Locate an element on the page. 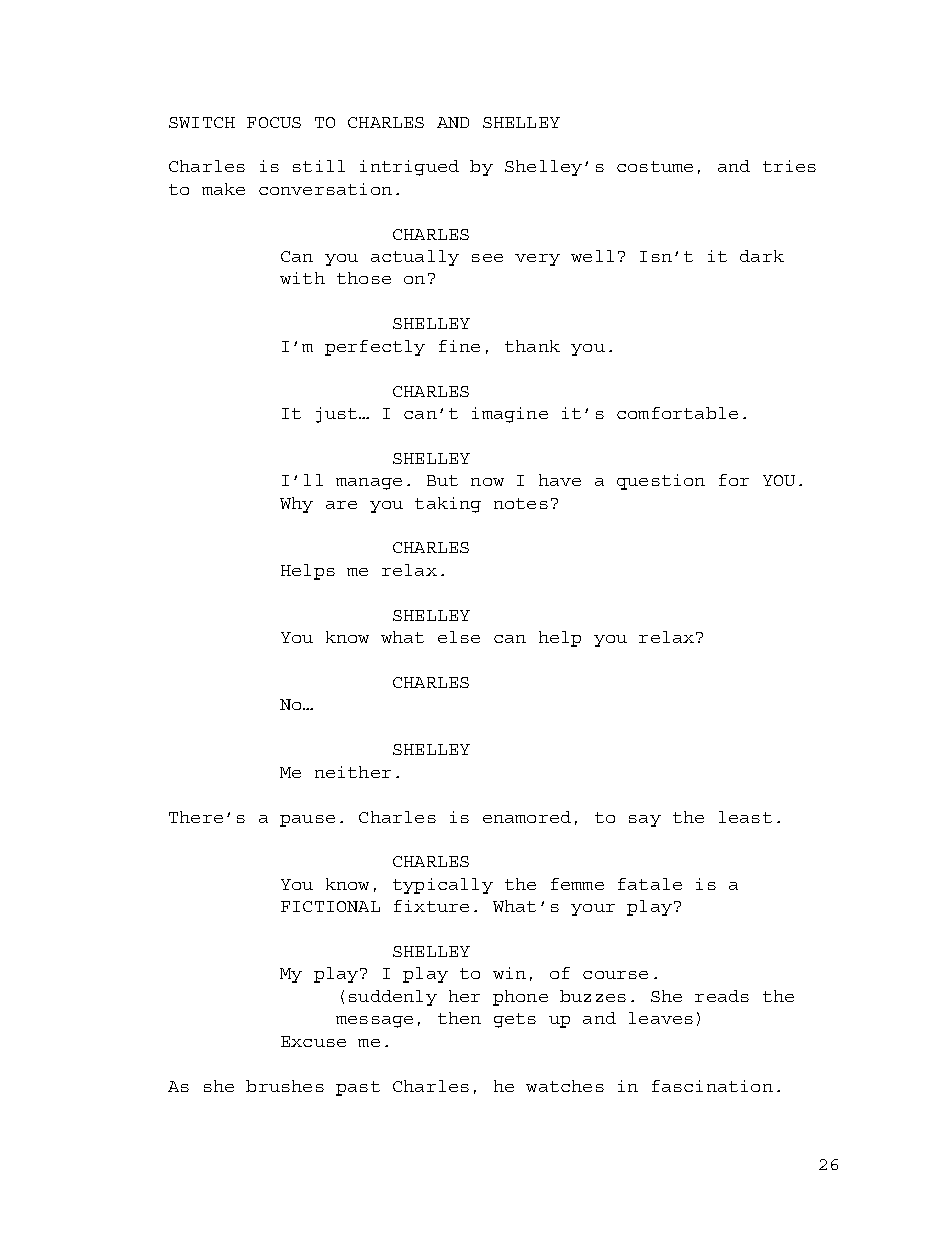 This page has width=952, height=1233. else is located at coordinates (459, 637).
